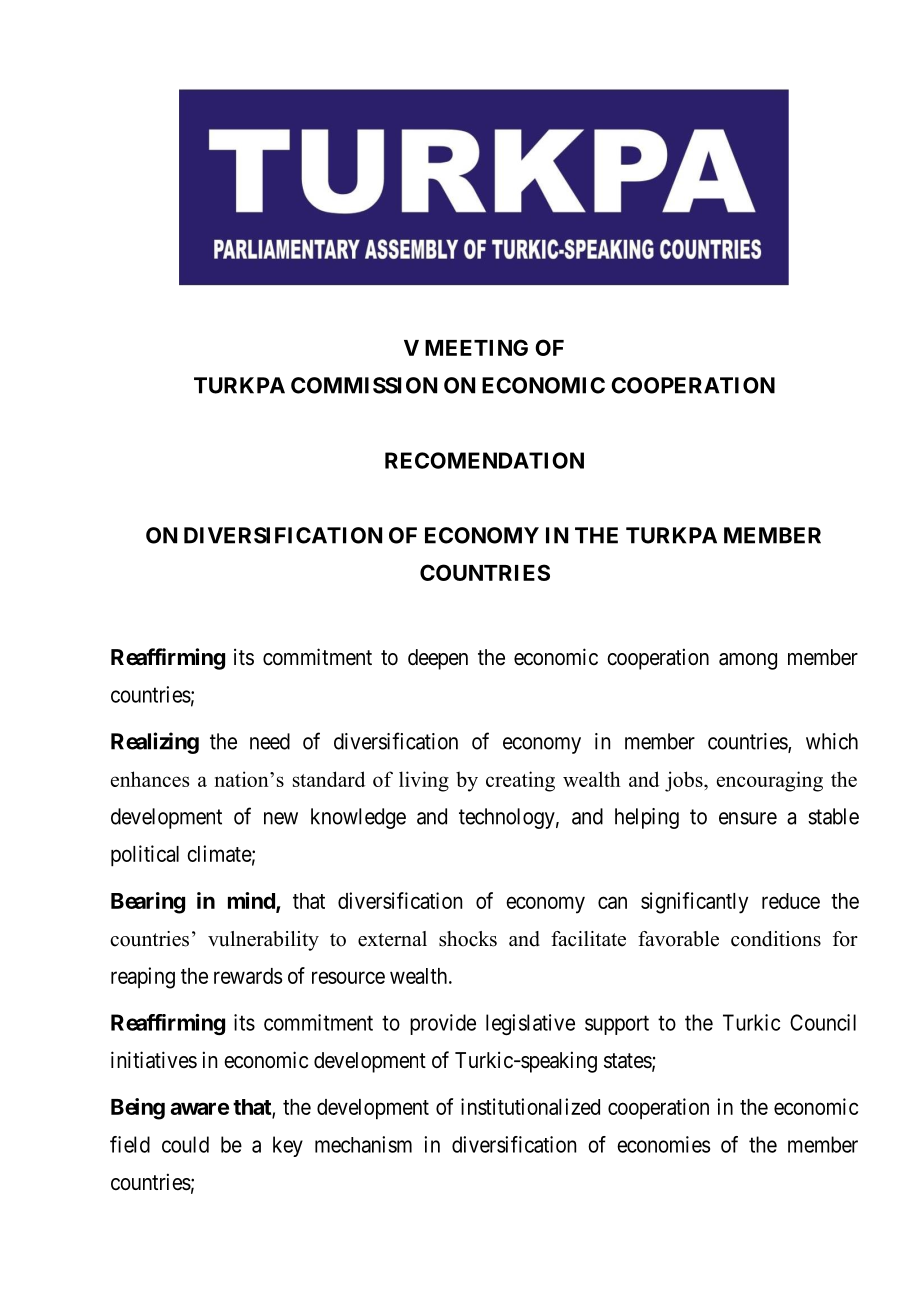  Describe the element at coordinates (520, 781) in the image. I see `creating` at that location.
